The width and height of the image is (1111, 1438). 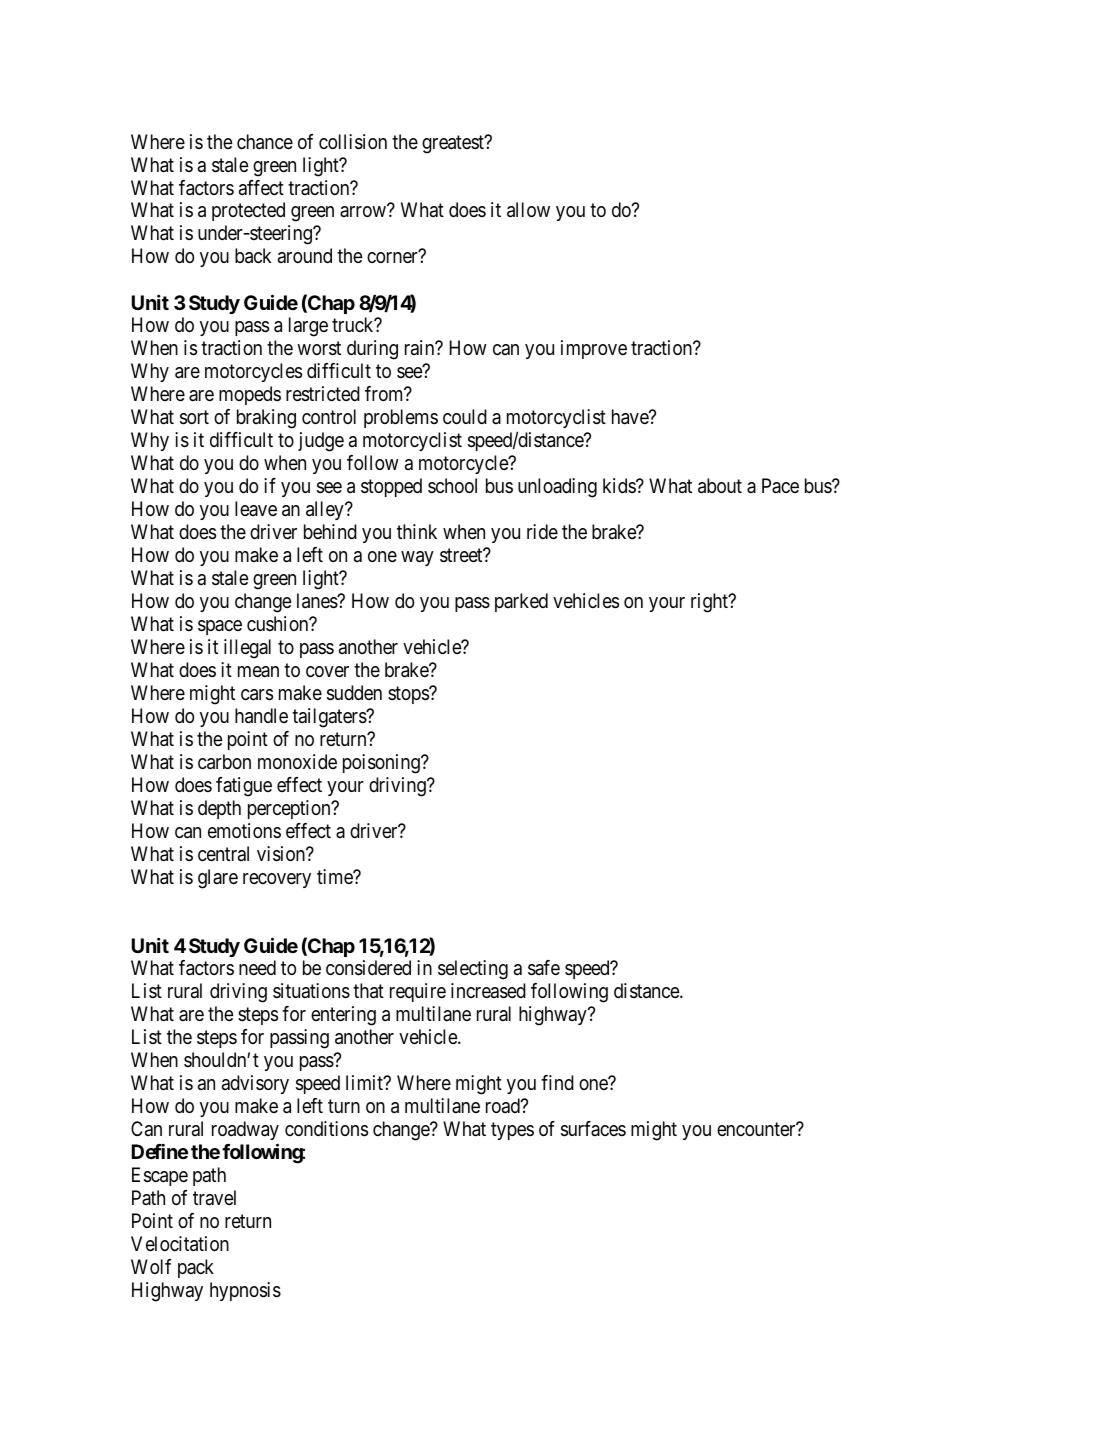 I want to click on pack, so click(x=196, y=1268).
